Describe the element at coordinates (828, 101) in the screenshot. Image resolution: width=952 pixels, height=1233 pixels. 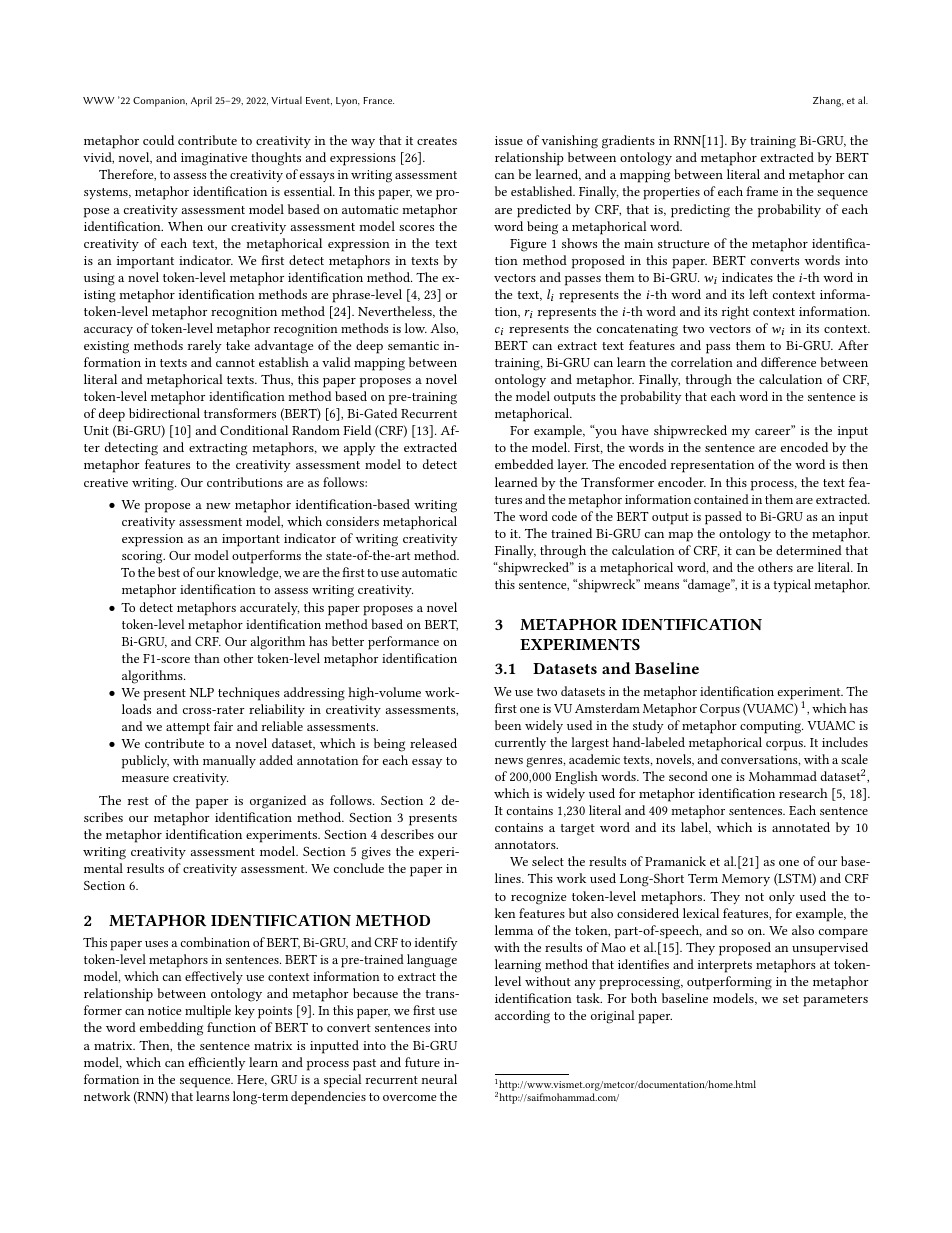
I see `Zhang` at that location.
